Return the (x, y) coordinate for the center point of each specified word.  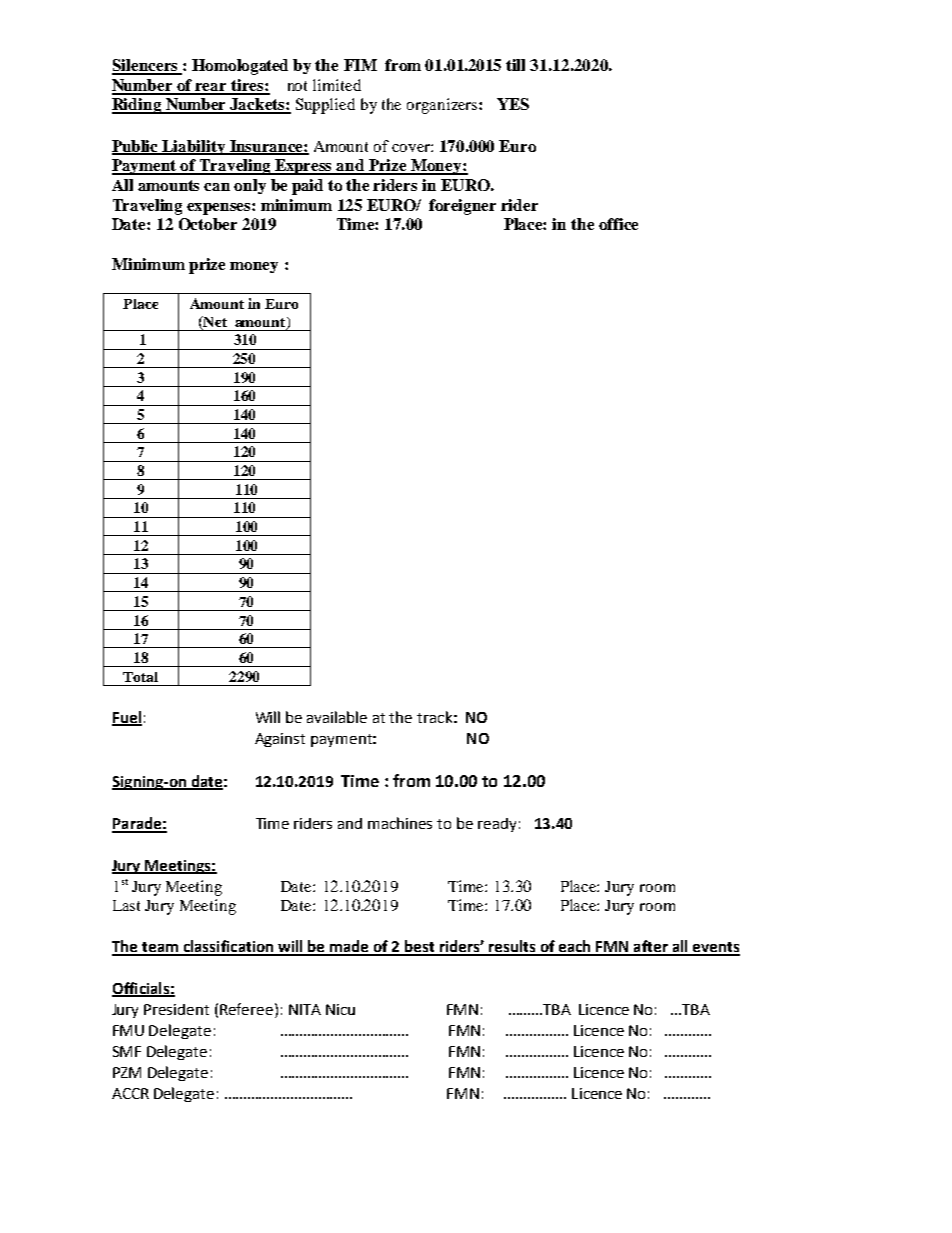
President (176, 1009)
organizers (443, 106)
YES (513, 104)
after (650, 947)
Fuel (127, 718)
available (337, 717)
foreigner (462, 207)
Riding (138, 106)
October (208, 224)
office (618, 224)
